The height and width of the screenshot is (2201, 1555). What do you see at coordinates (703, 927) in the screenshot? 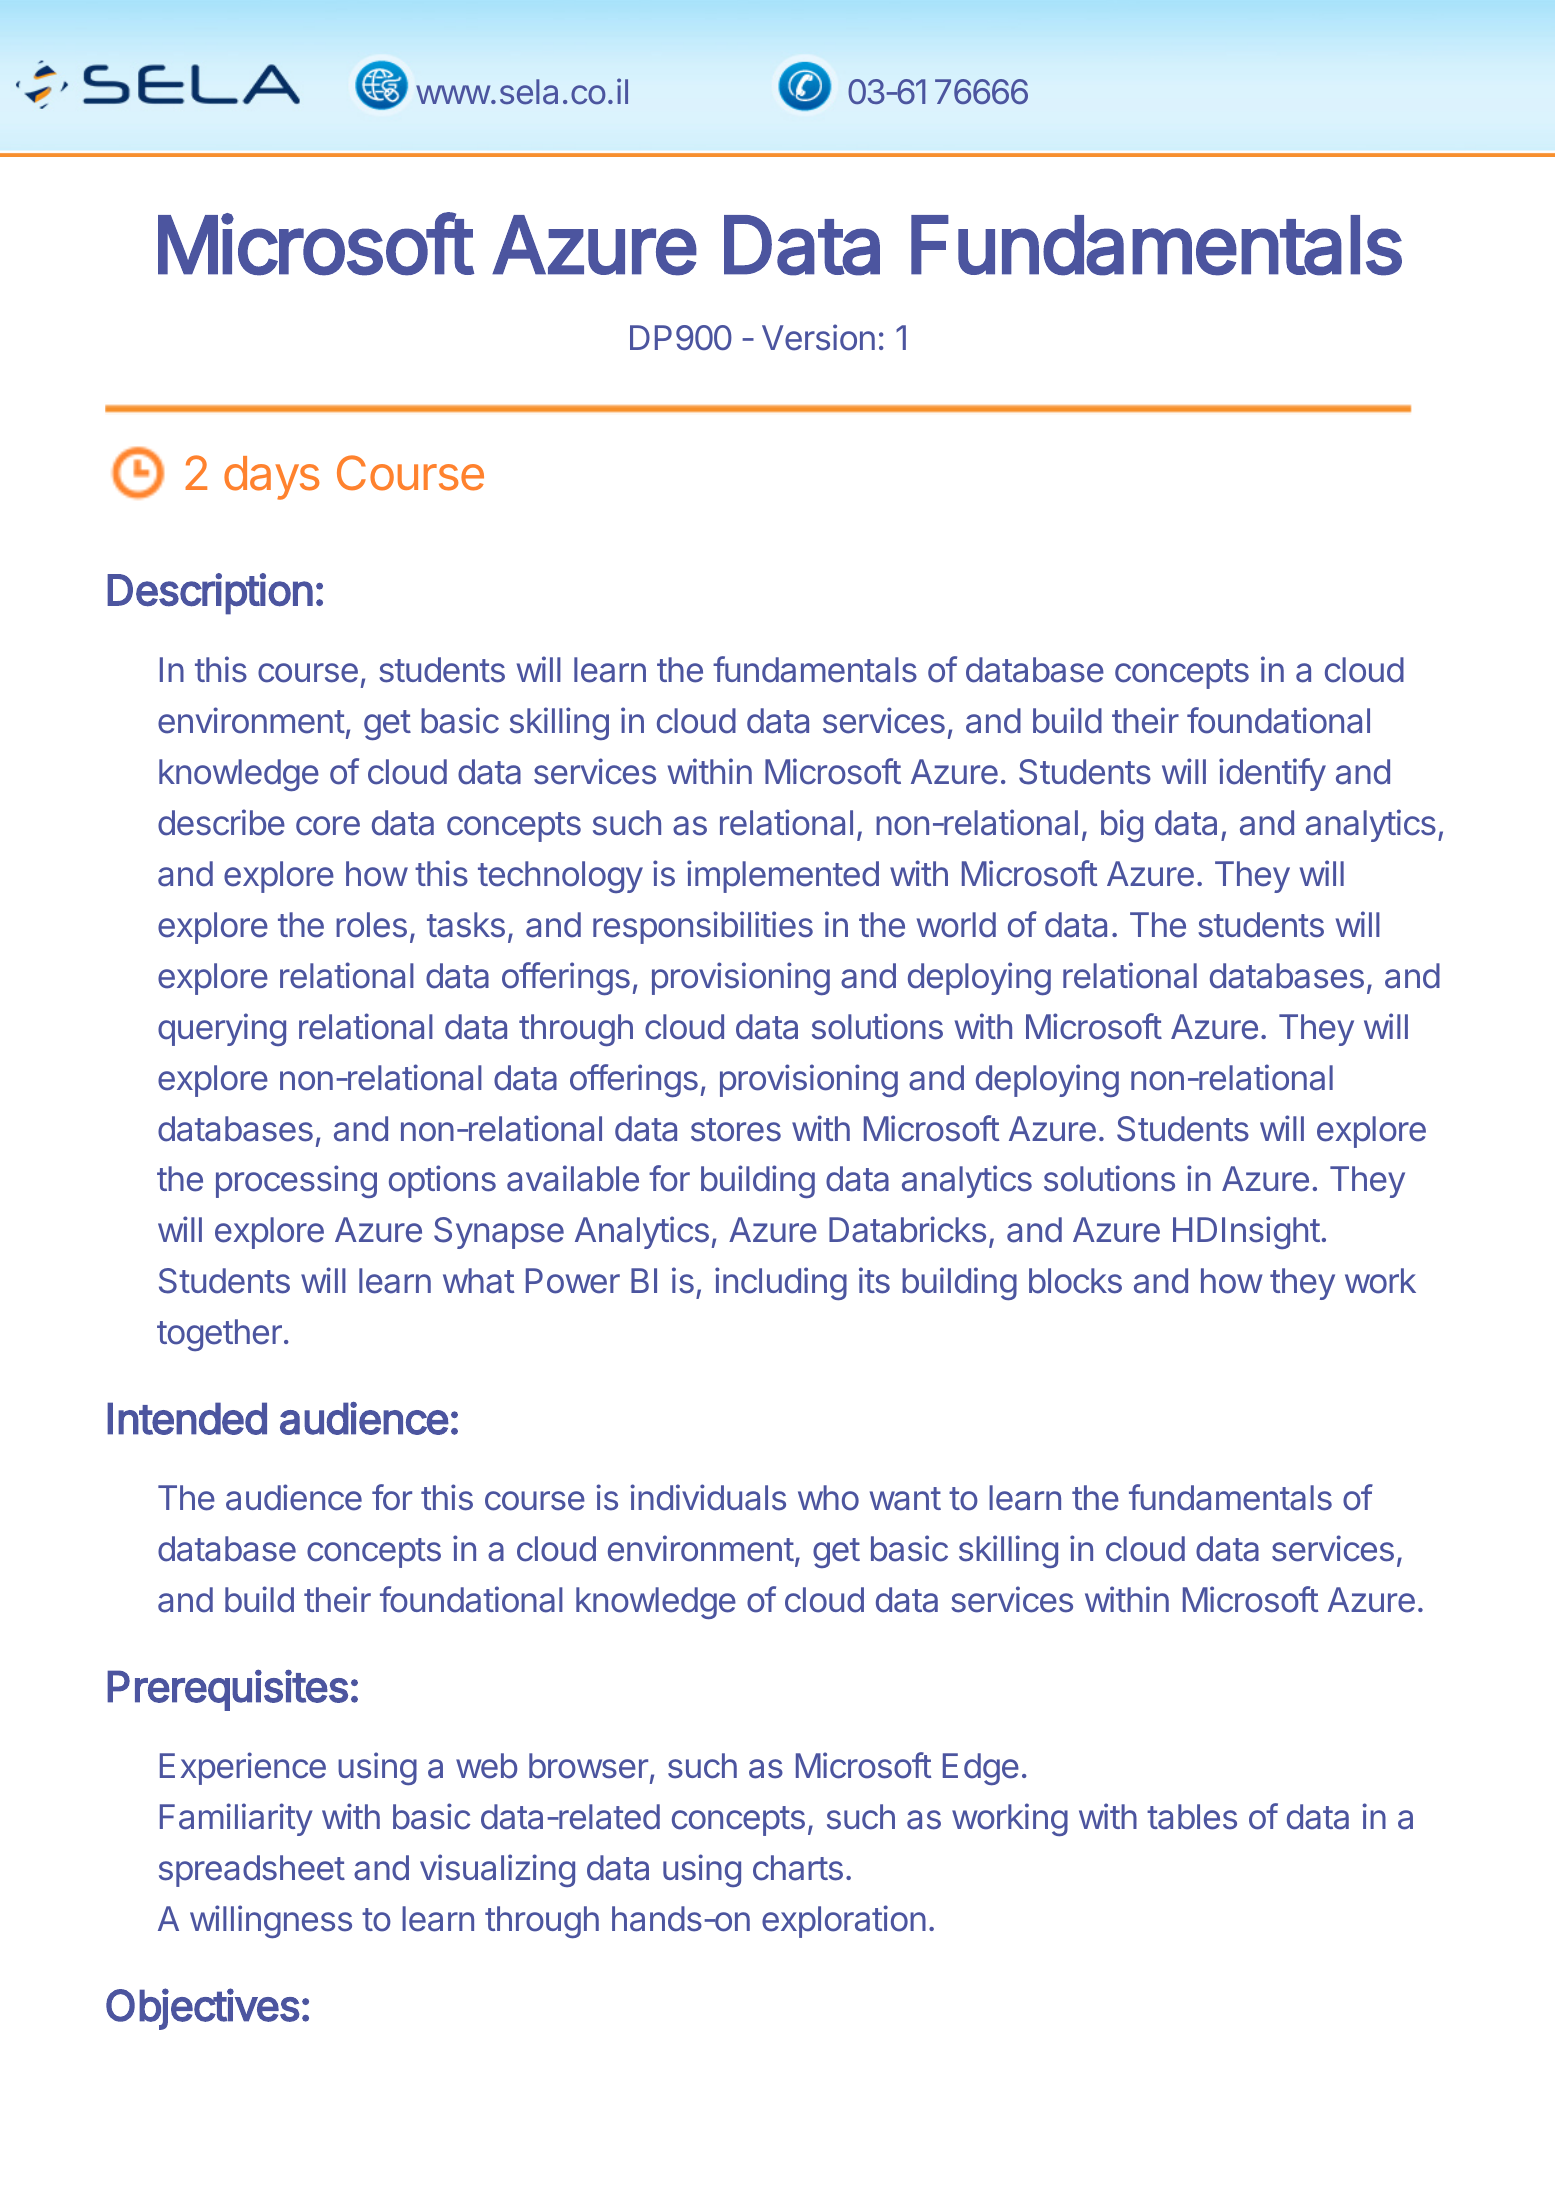
I see `responsibilities` at bounding box center [703, 927].
